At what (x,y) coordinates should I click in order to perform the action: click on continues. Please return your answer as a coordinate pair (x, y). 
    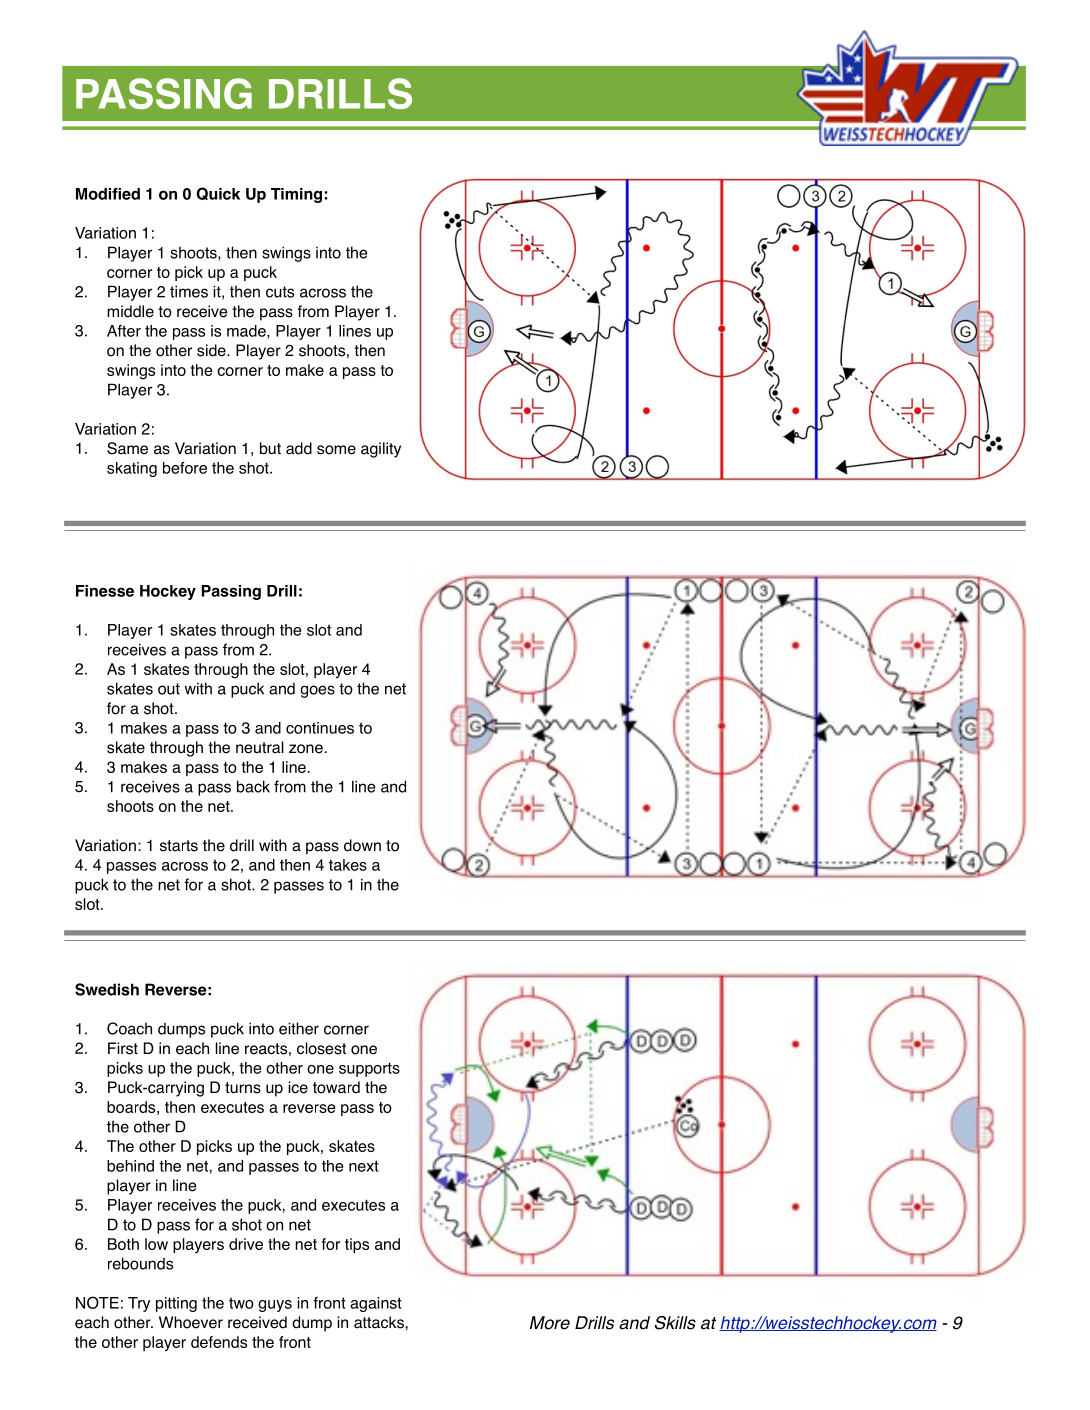
    Looking at the image, I should click on (320, 728).
